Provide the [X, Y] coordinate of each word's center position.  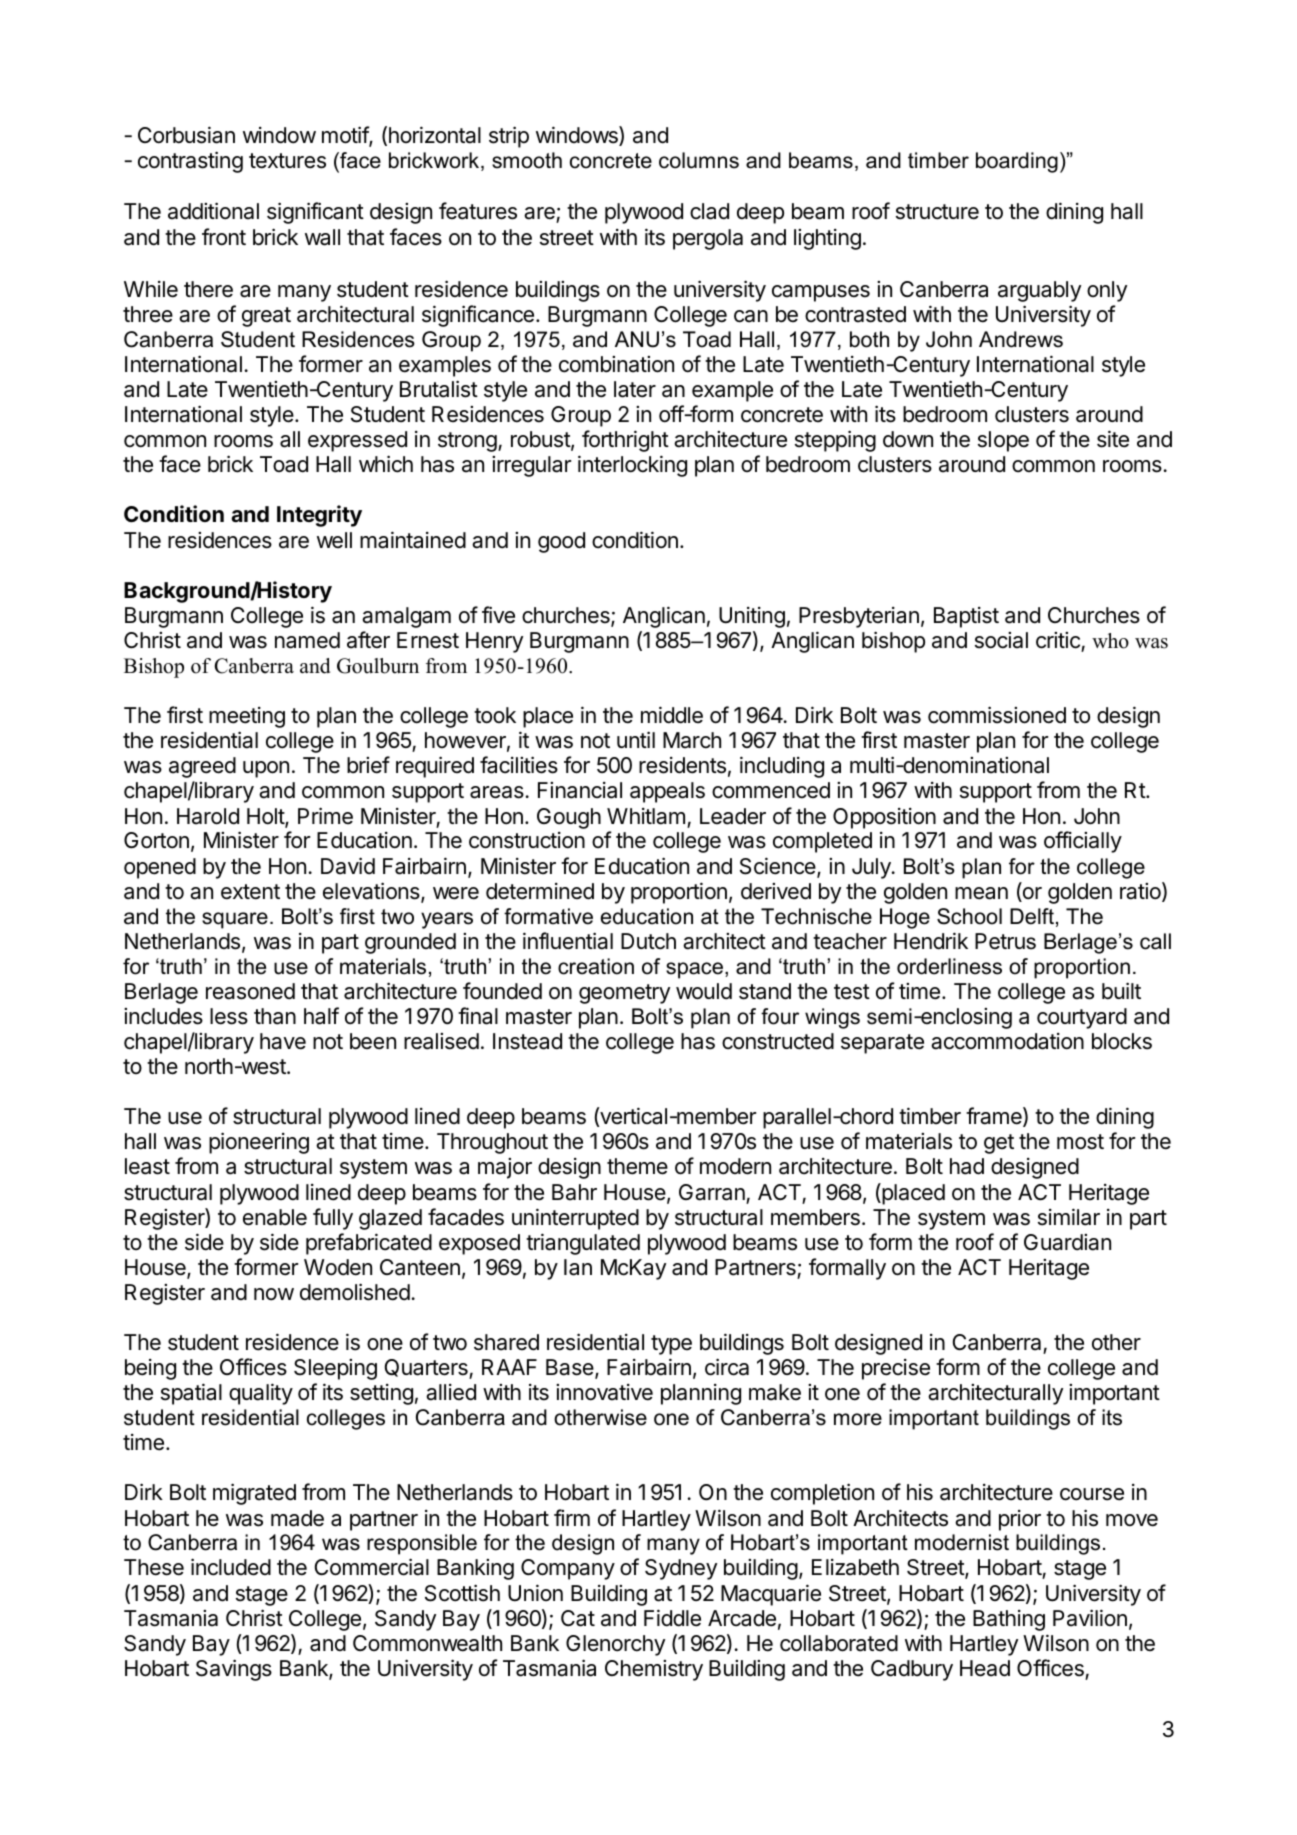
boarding [1017, 162]
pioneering [259, 1143]
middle [672, 715]
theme [637, 1166]
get [999, 1144]
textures [287, 161]
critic [1058, 640]
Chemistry [654, 1670]
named [307, 640]
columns [699, 160]
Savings [234, 1670]
